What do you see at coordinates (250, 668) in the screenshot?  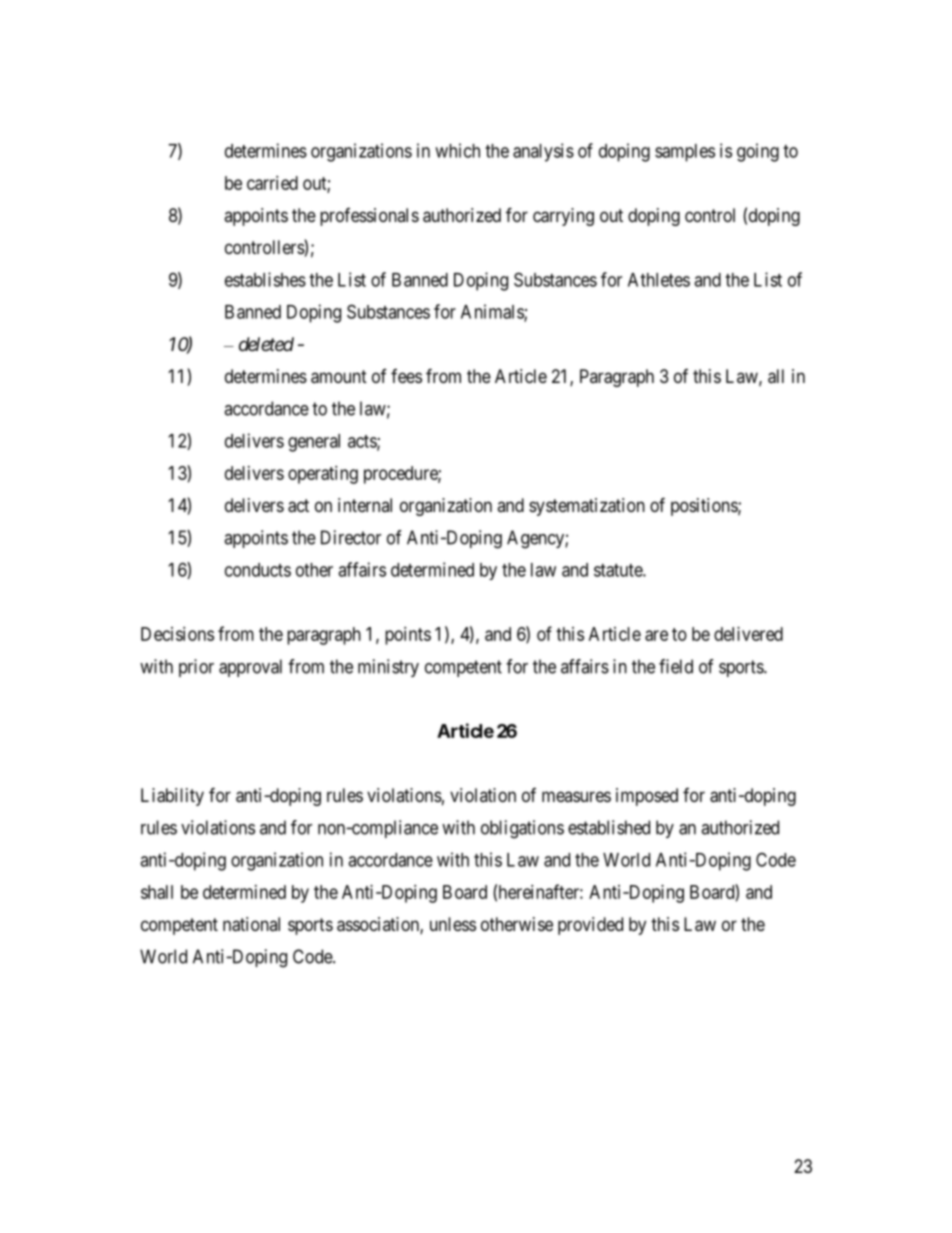 I see `approval` at bounding box center [250, 668].
